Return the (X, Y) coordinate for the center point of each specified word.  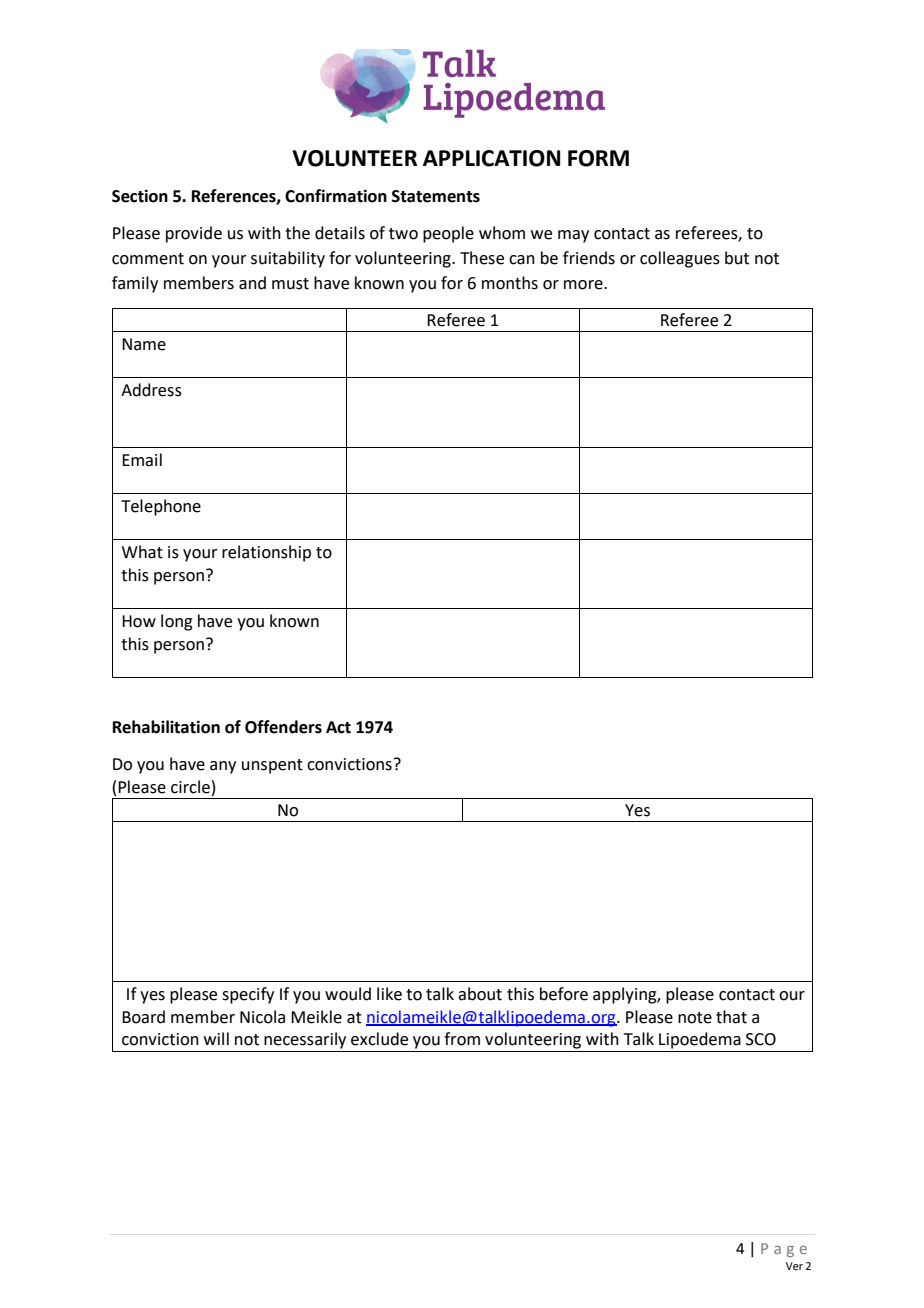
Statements (436, 196)
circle (190, 787)
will (216, 1038)
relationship (266, 553)
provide (194, 234)
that (731, 1017)
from (462, 1039)
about (480, 994)
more (584, 285)
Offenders (283, 727)
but (737, 258)
